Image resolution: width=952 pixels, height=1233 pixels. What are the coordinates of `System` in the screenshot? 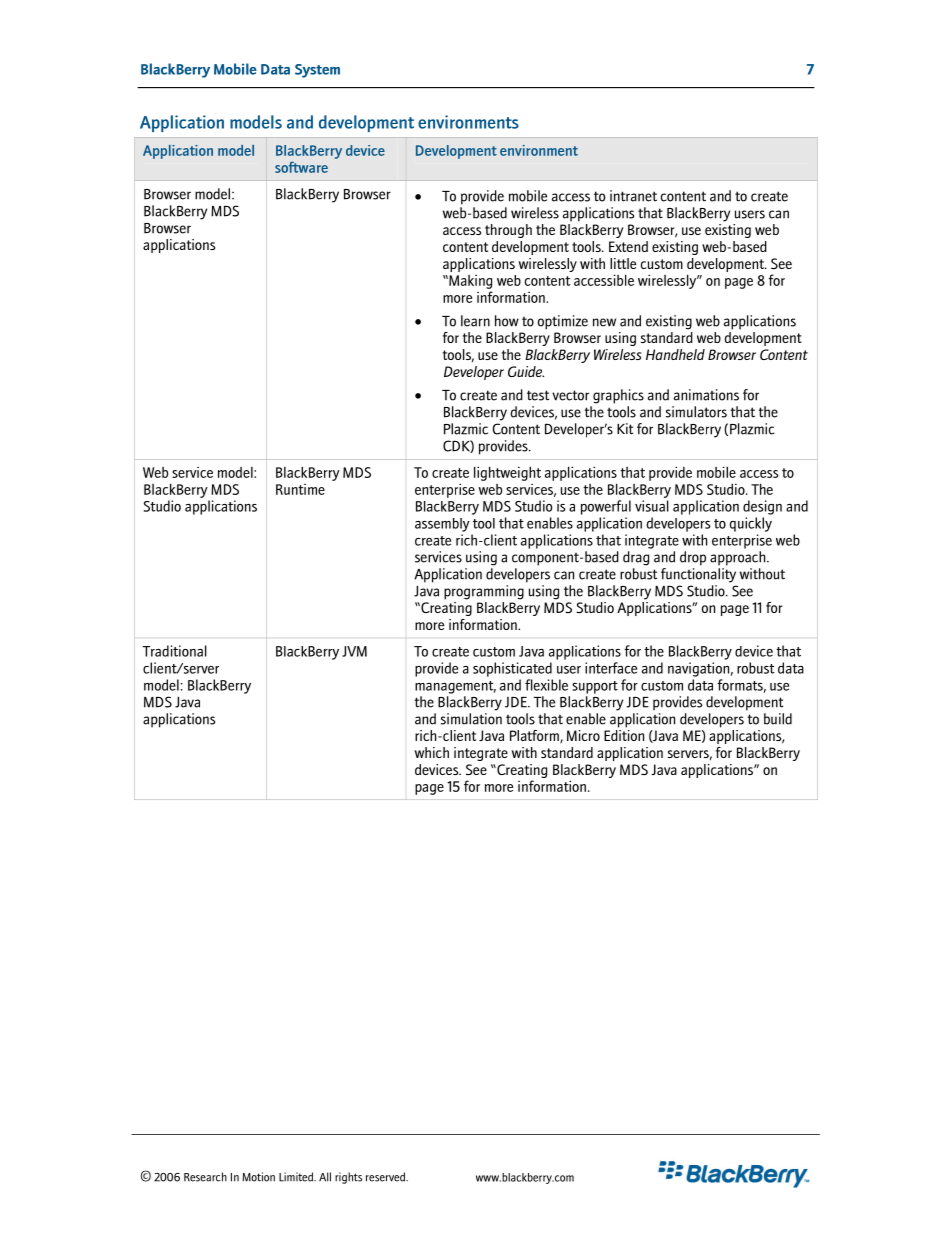 It's located at (317, 71).
